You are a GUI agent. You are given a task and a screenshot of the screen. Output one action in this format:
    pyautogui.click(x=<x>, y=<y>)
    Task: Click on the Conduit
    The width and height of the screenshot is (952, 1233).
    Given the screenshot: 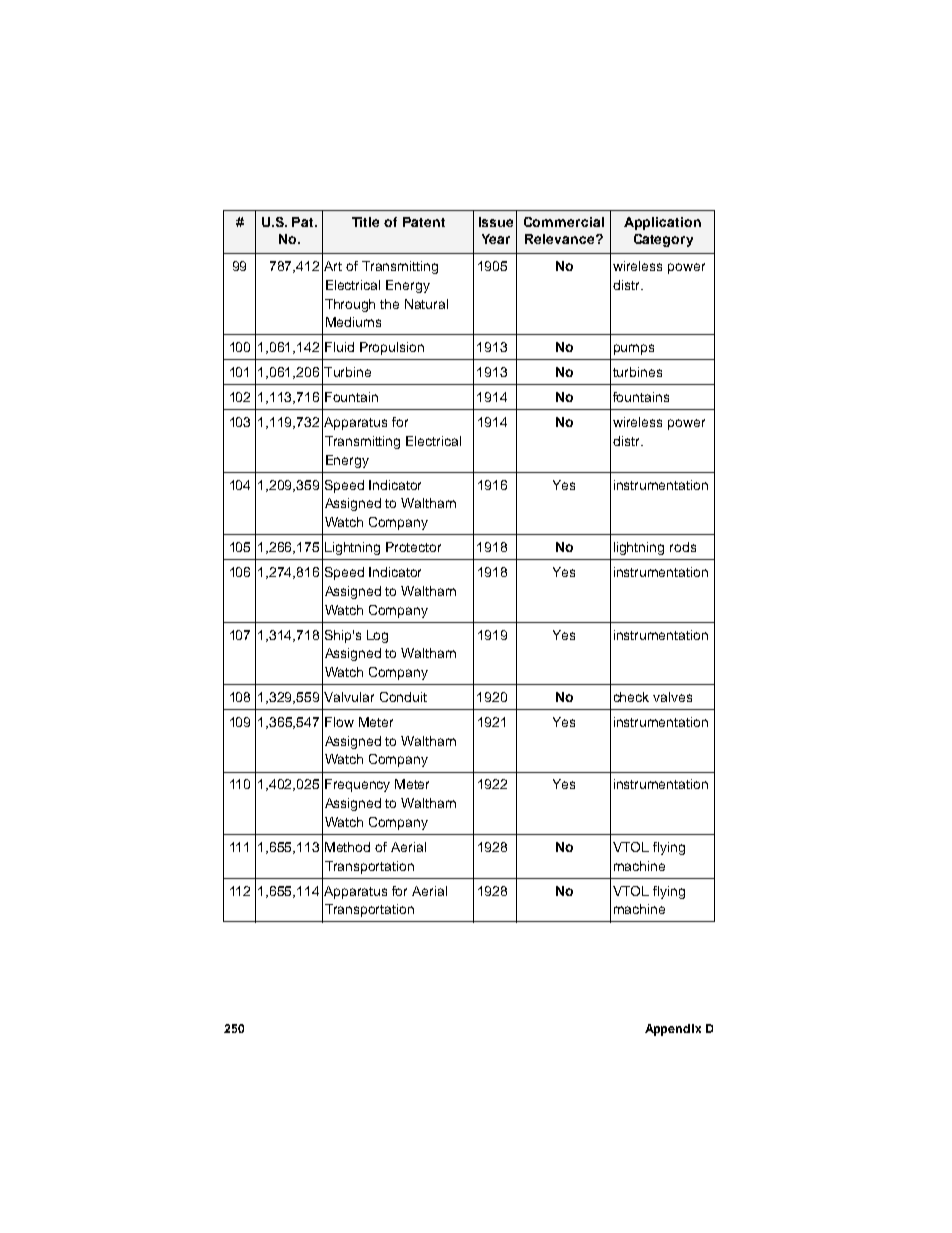 What is the action you would take?
    pyautogui.click(x=403, y=697)
